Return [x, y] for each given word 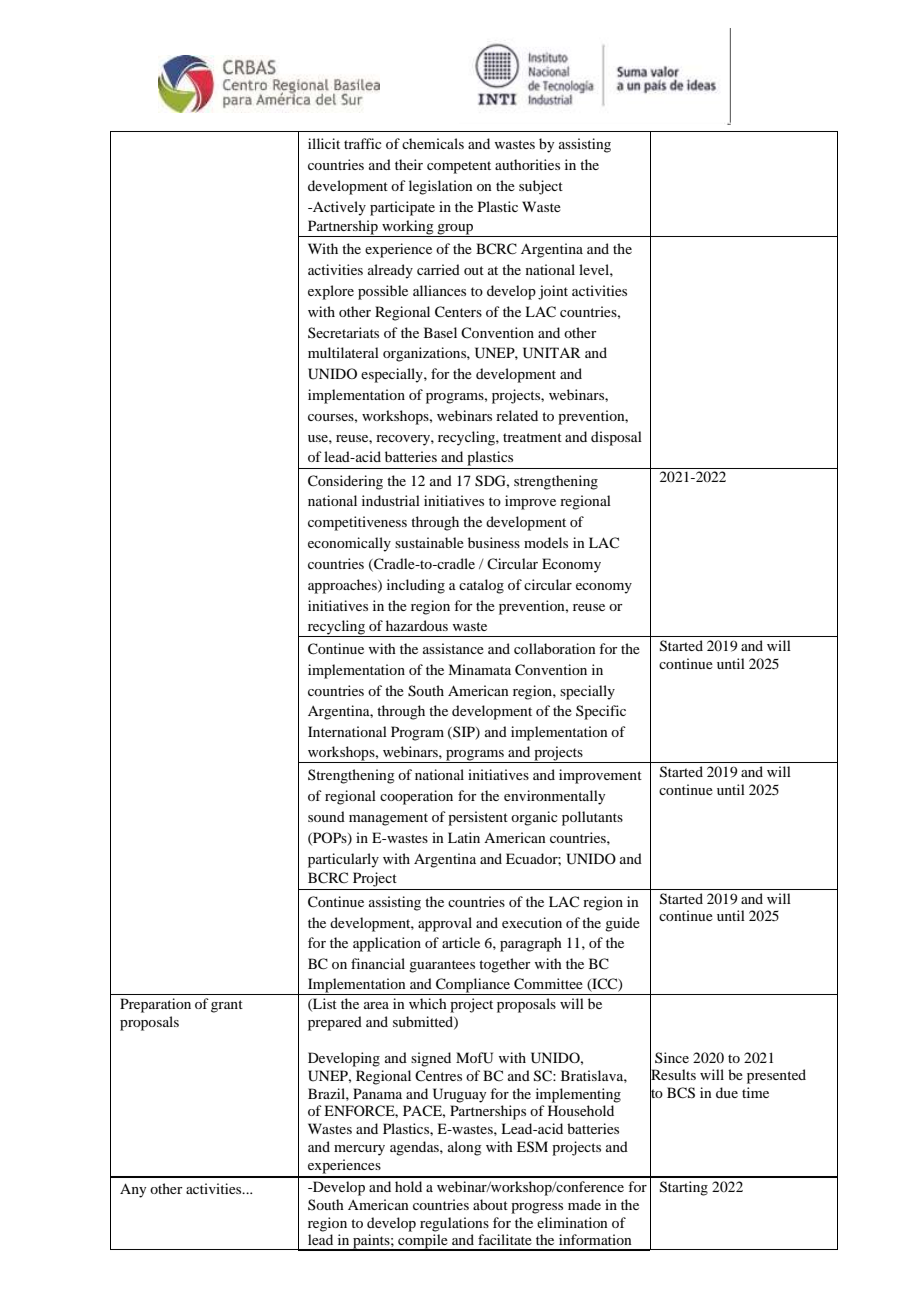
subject [541, 187]
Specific [601, 712]
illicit [324, 143]
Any [133, 1190]
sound [326, 816]
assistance [453, 648]
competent [459, 167]
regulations [454, 1224]
